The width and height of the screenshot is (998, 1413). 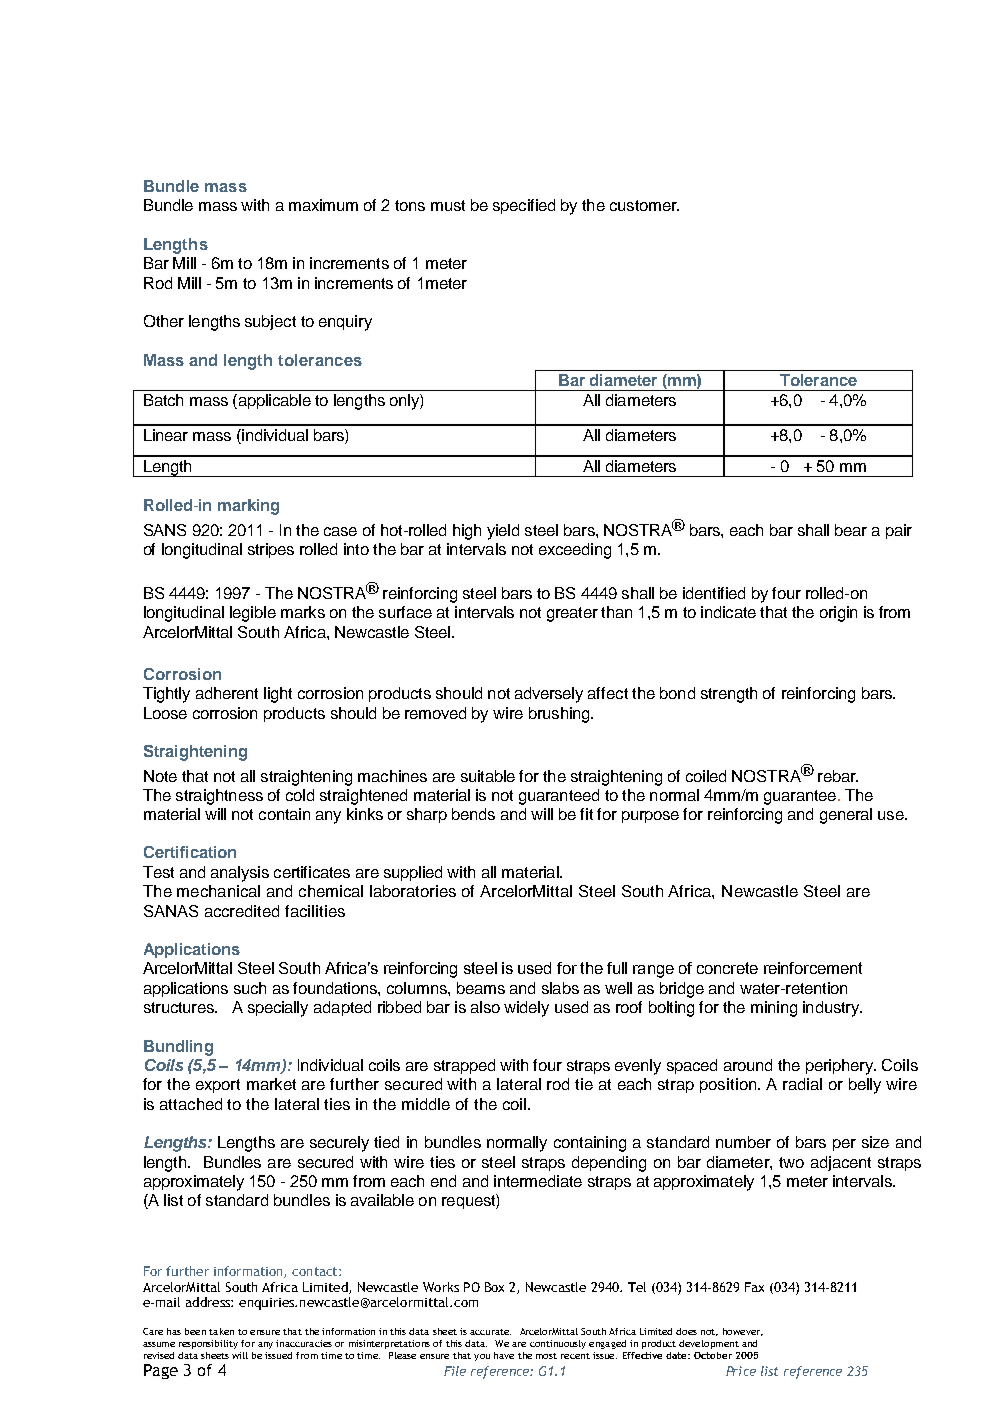 I want to click on suitable, so click(x=488, y=776).
